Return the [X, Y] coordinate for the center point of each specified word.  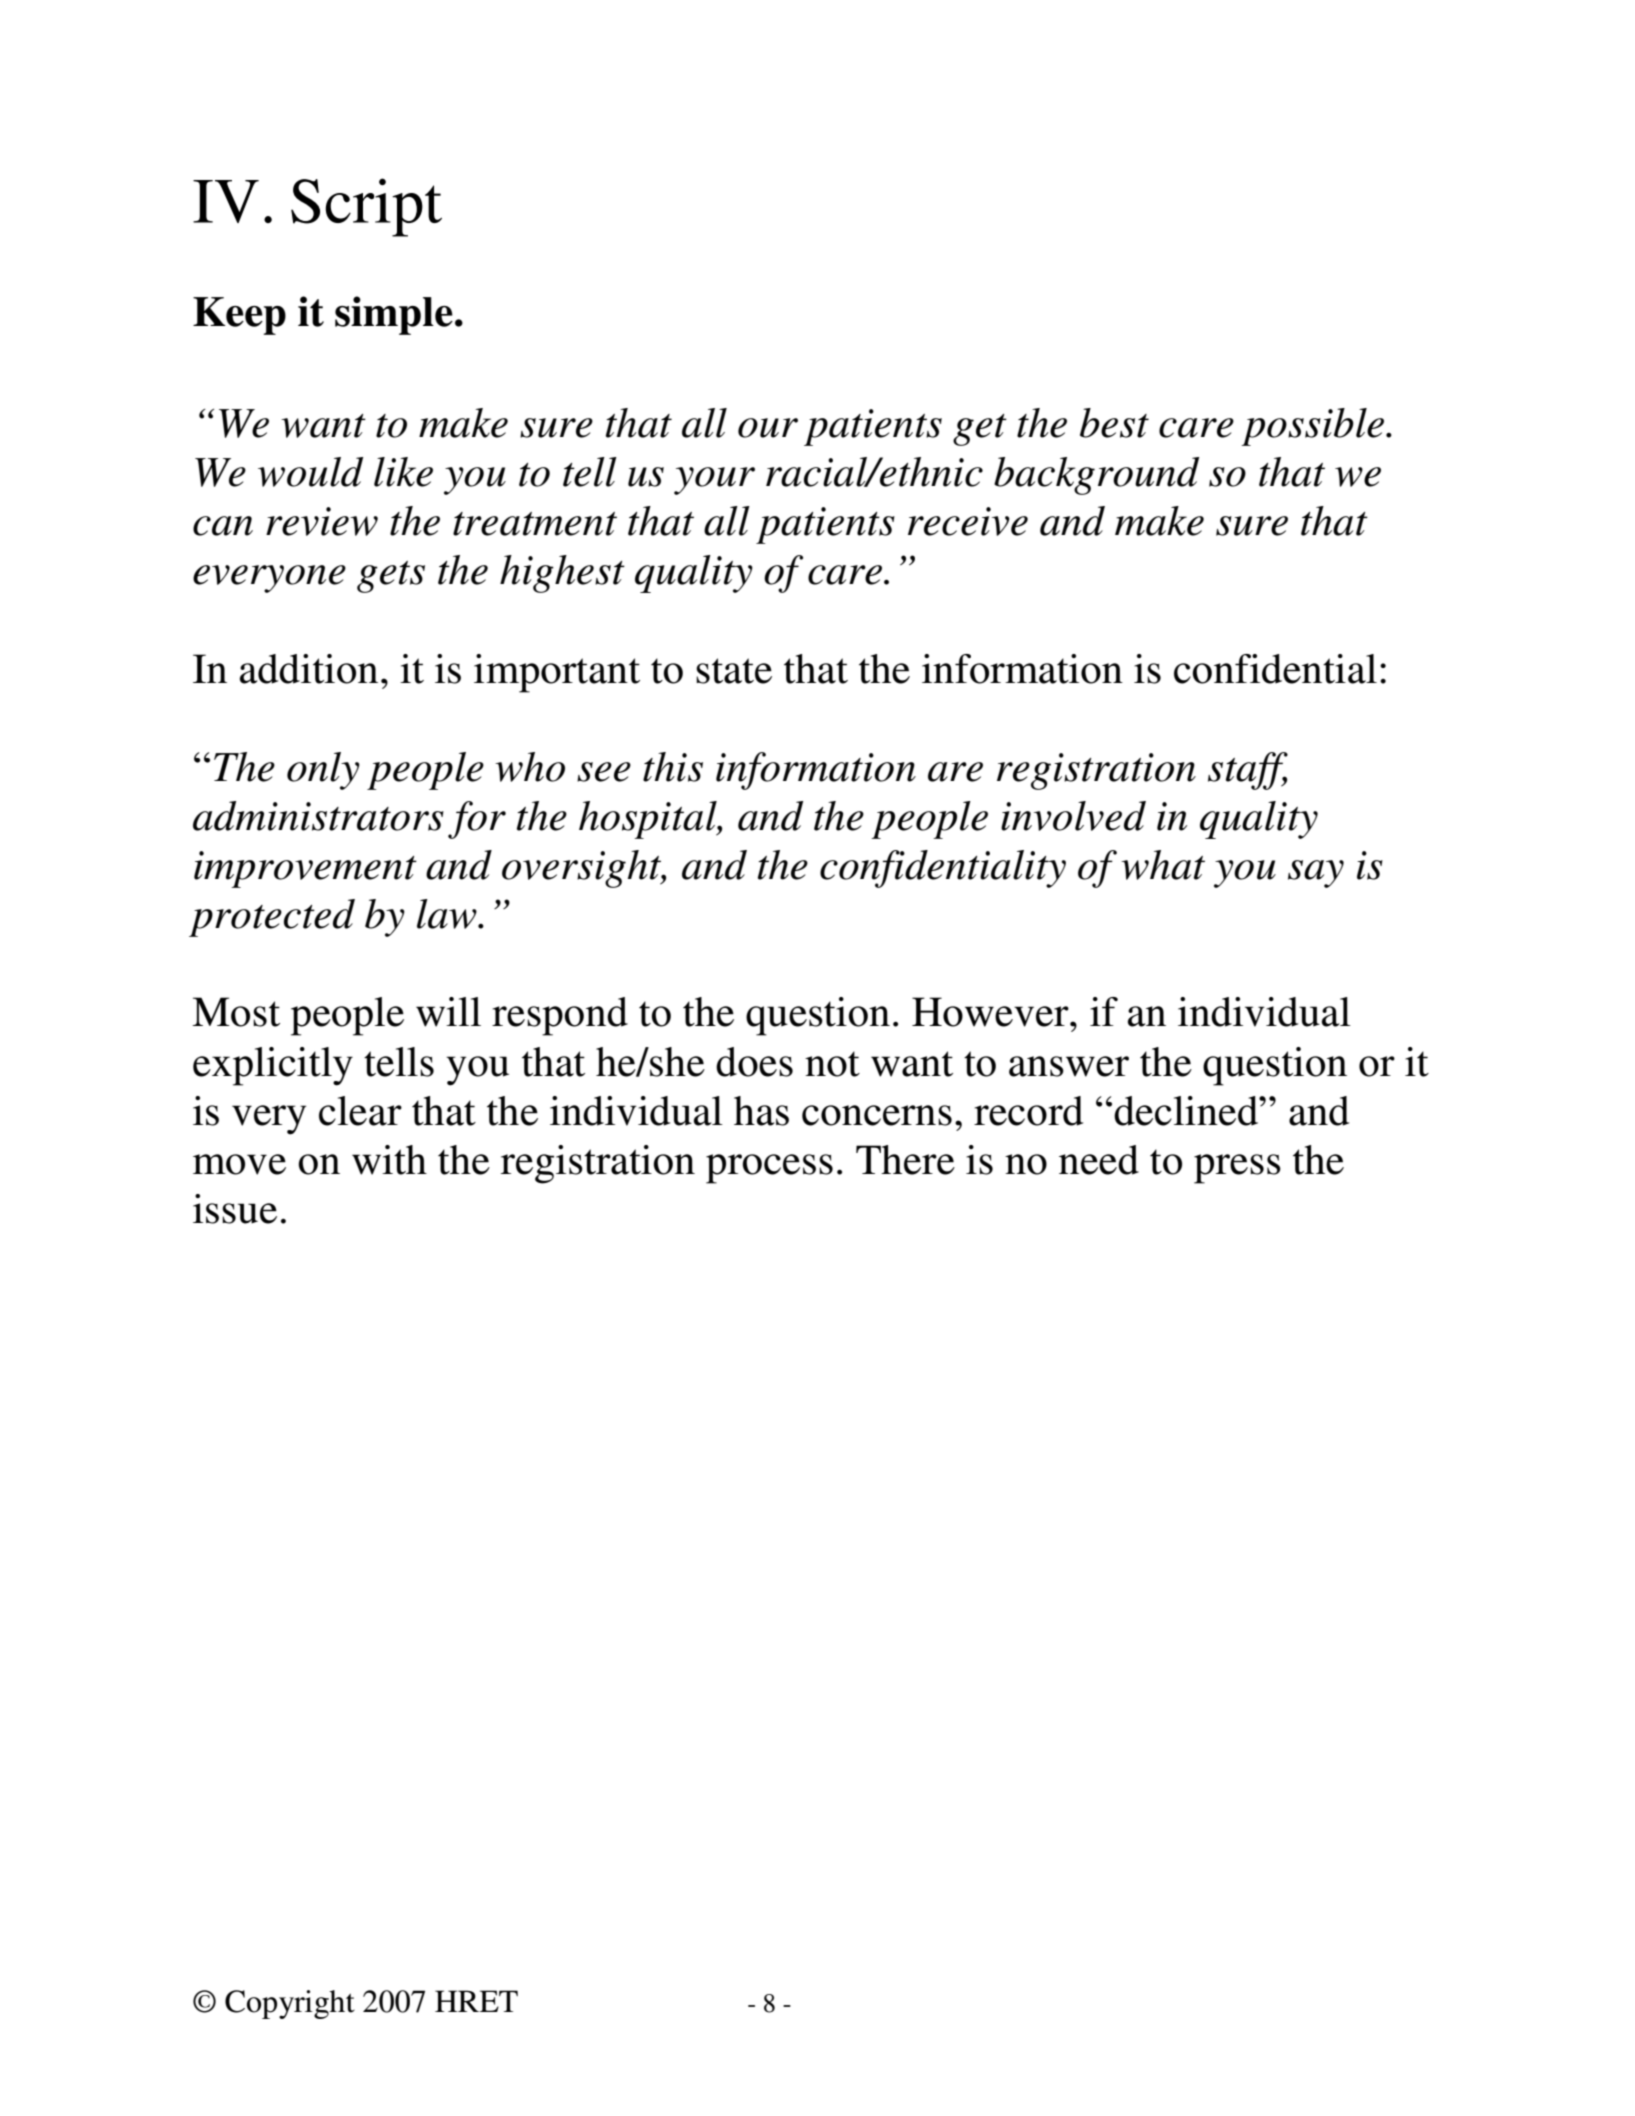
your [714, 481]
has [761, 1111]
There [905, 1160]
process [769, 1169]
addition [309, 669]
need [1099, 1160]
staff [1248, 771]
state [734, 671]
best [1114, 423]
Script [366, 207]
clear [360, 1111]
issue [235, 1209]
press [1237, 1169]
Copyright [290, 2004]
